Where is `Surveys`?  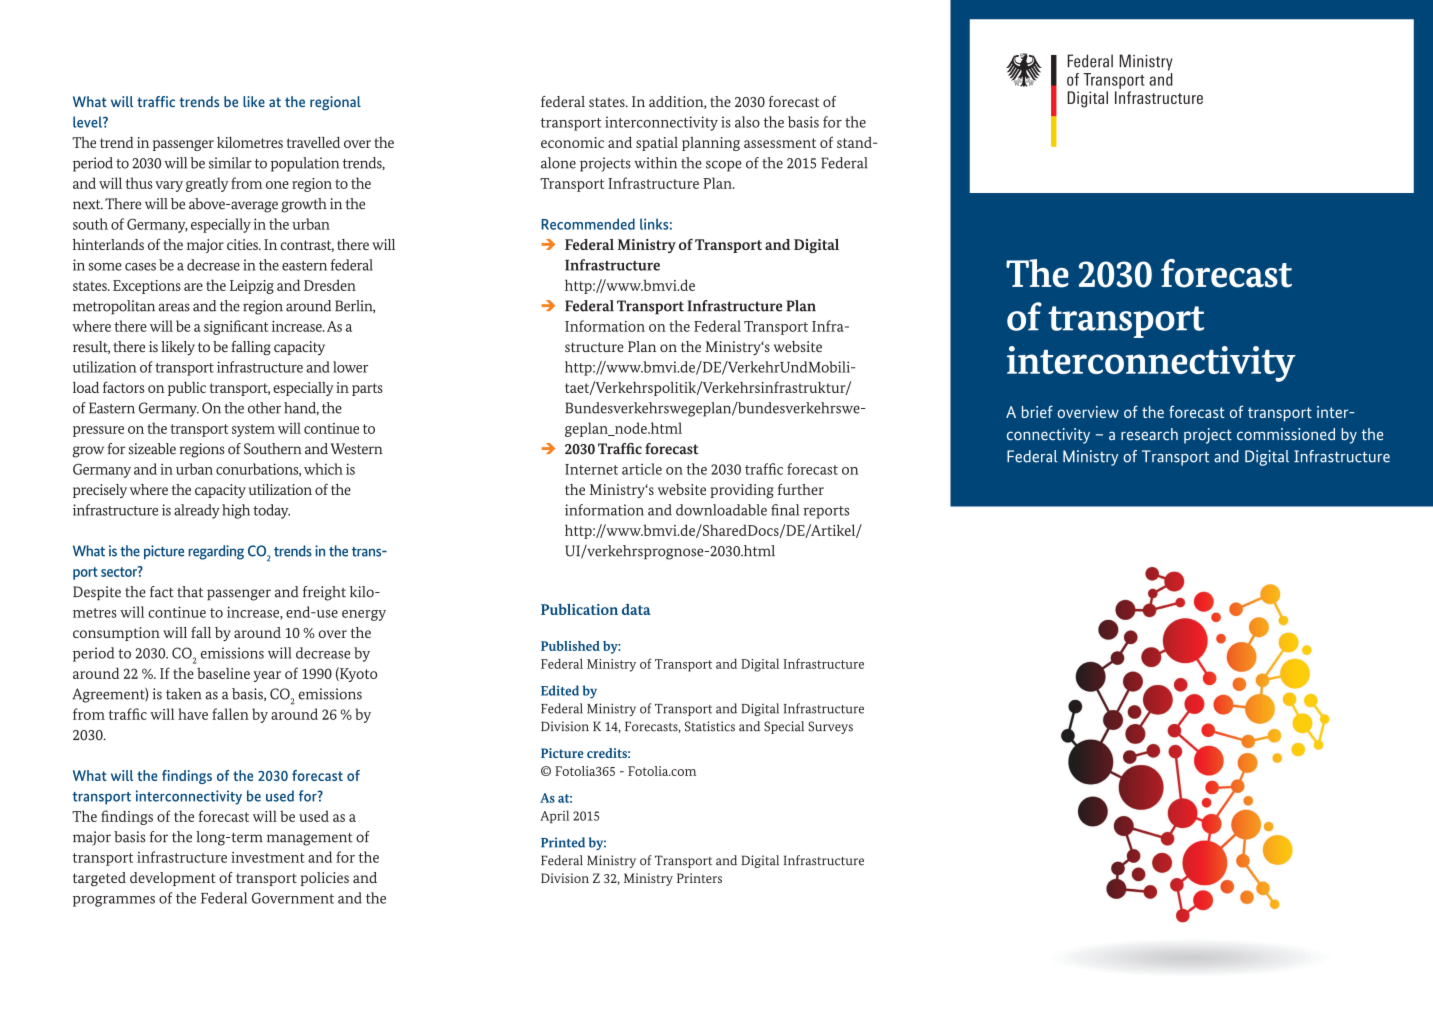 Surveys is located at coordinates (830, 727).
